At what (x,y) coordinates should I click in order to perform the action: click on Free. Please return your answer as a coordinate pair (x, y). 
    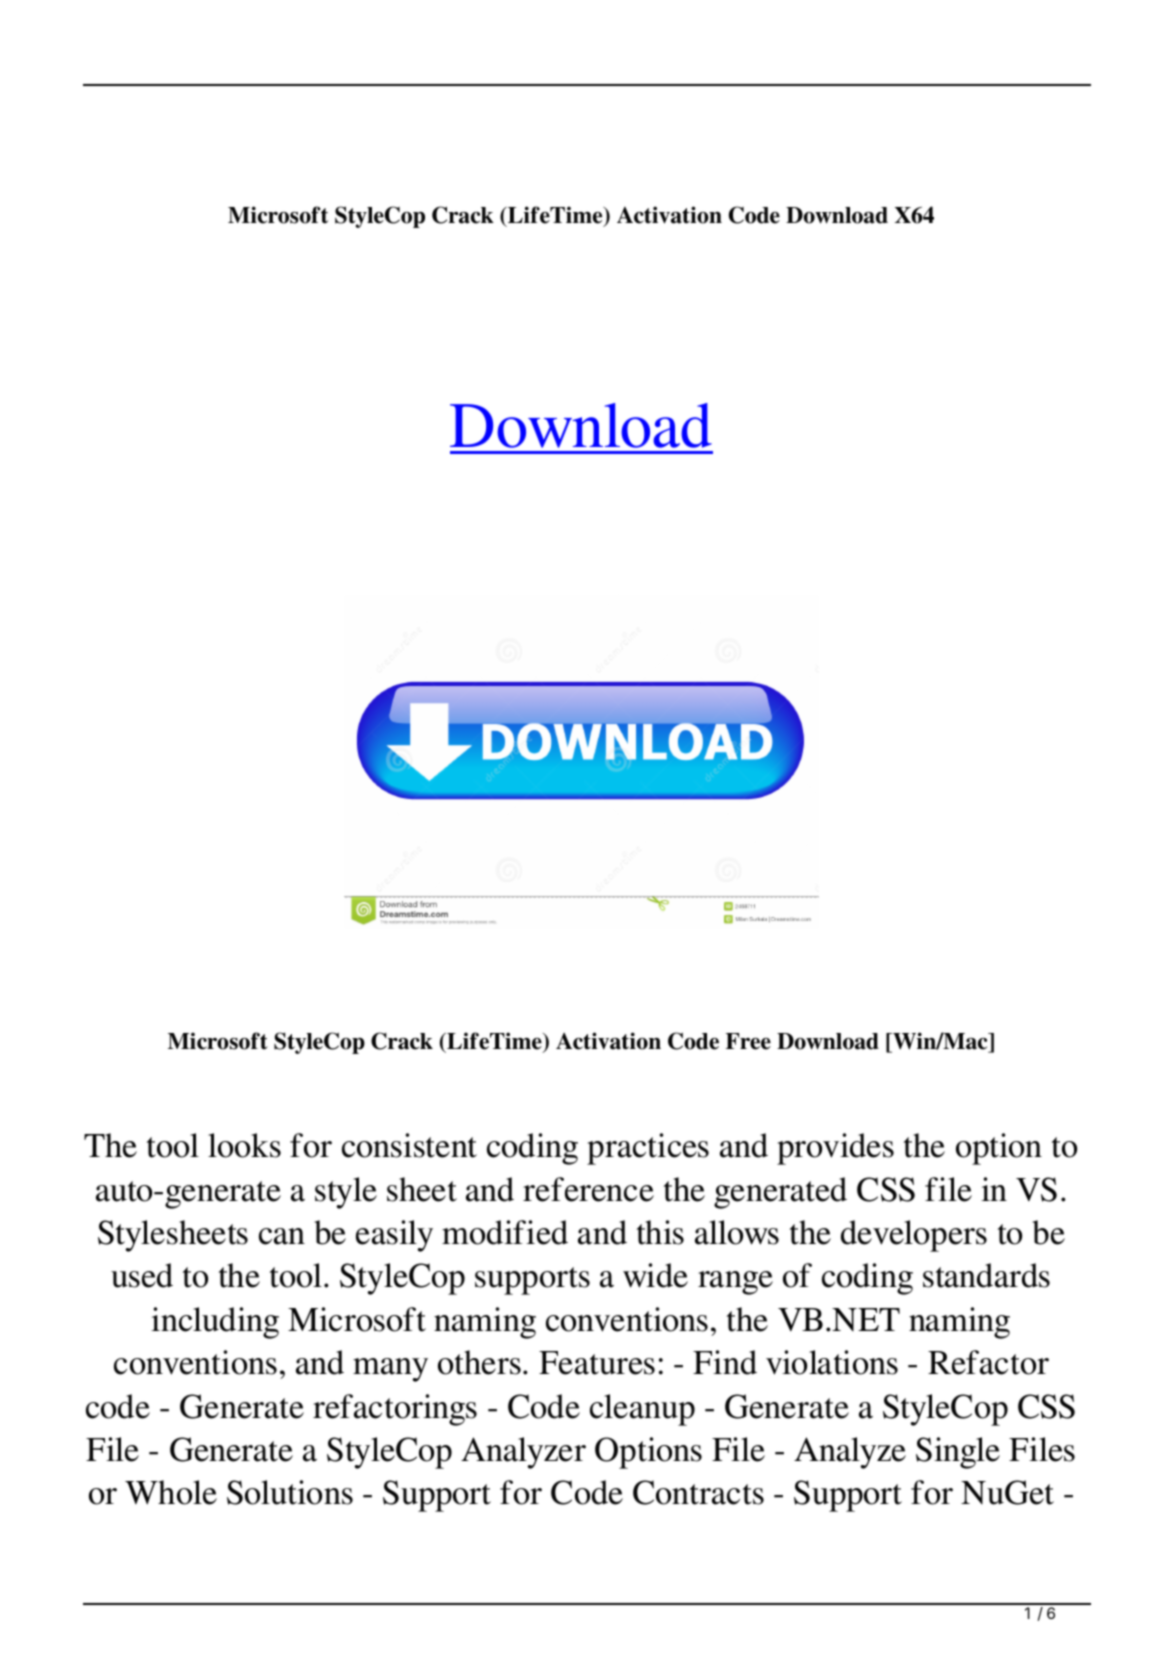
    Looking at the image, I should click on (748, 1041).
